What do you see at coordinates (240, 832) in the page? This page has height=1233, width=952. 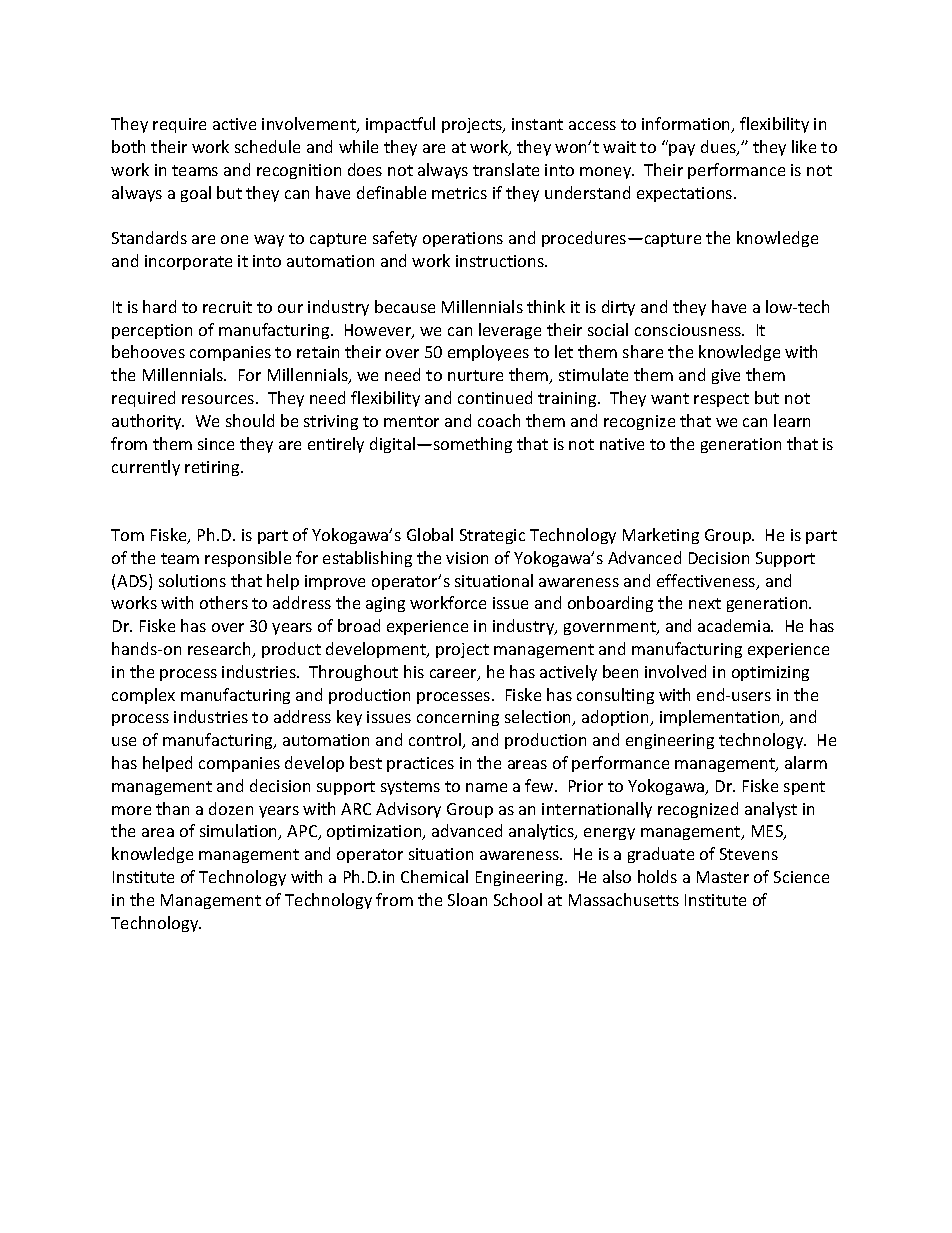 I see `simulation` at bounding box center [240, 832].
